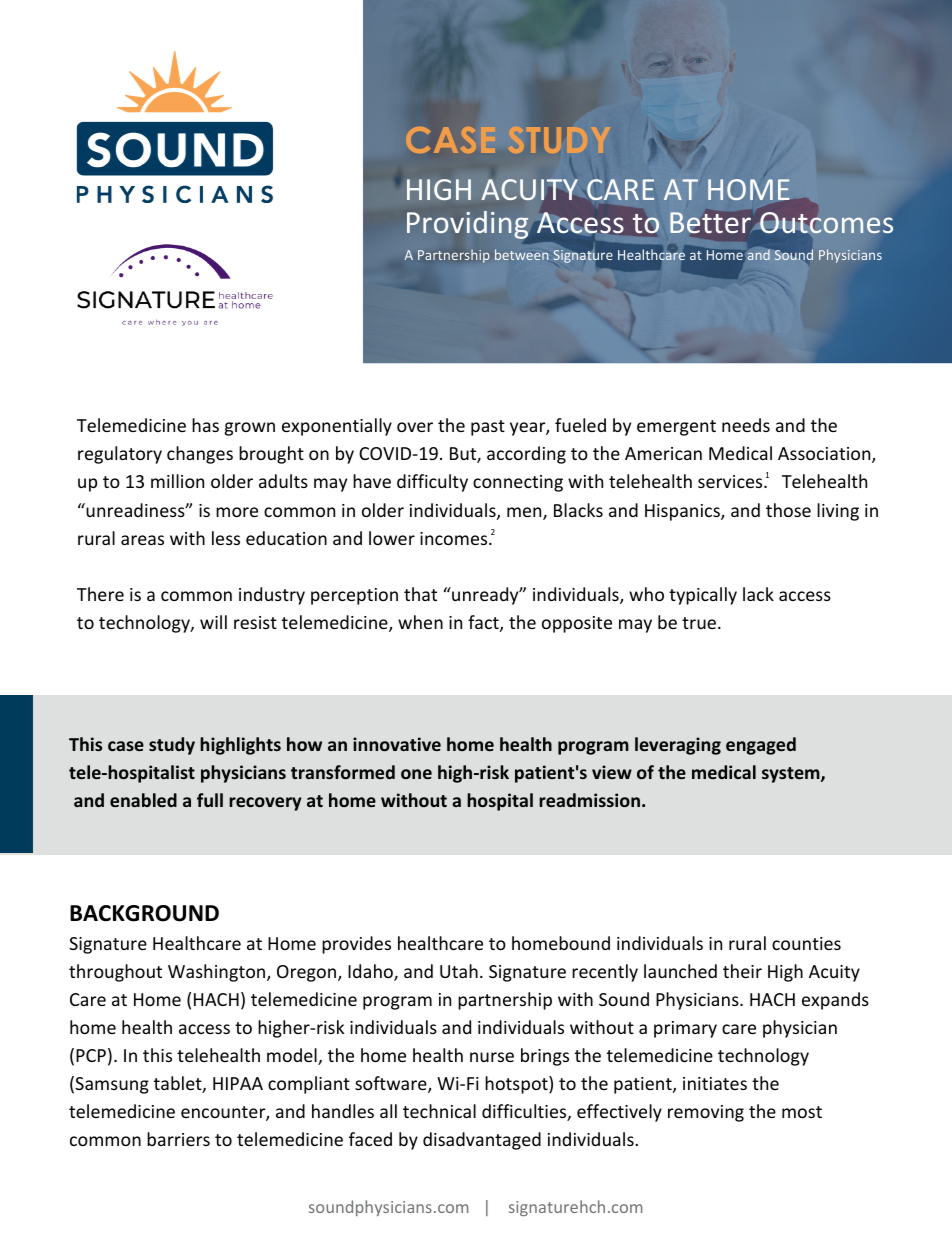  I want to click on Outcomes, so click(826, 223).
